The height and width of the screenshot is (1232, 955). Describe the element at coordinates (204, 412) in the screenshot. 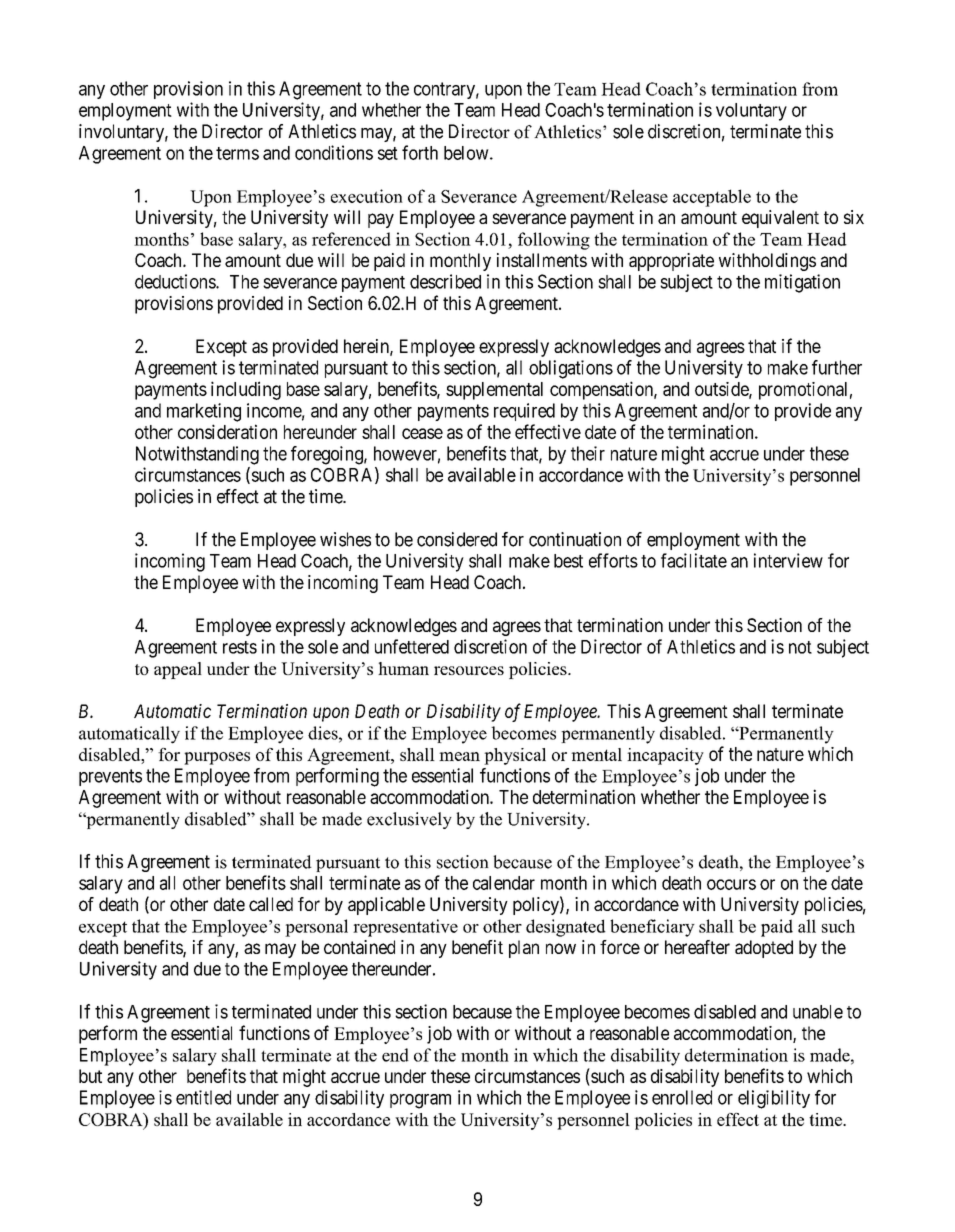

I see `marketing` at that location.
